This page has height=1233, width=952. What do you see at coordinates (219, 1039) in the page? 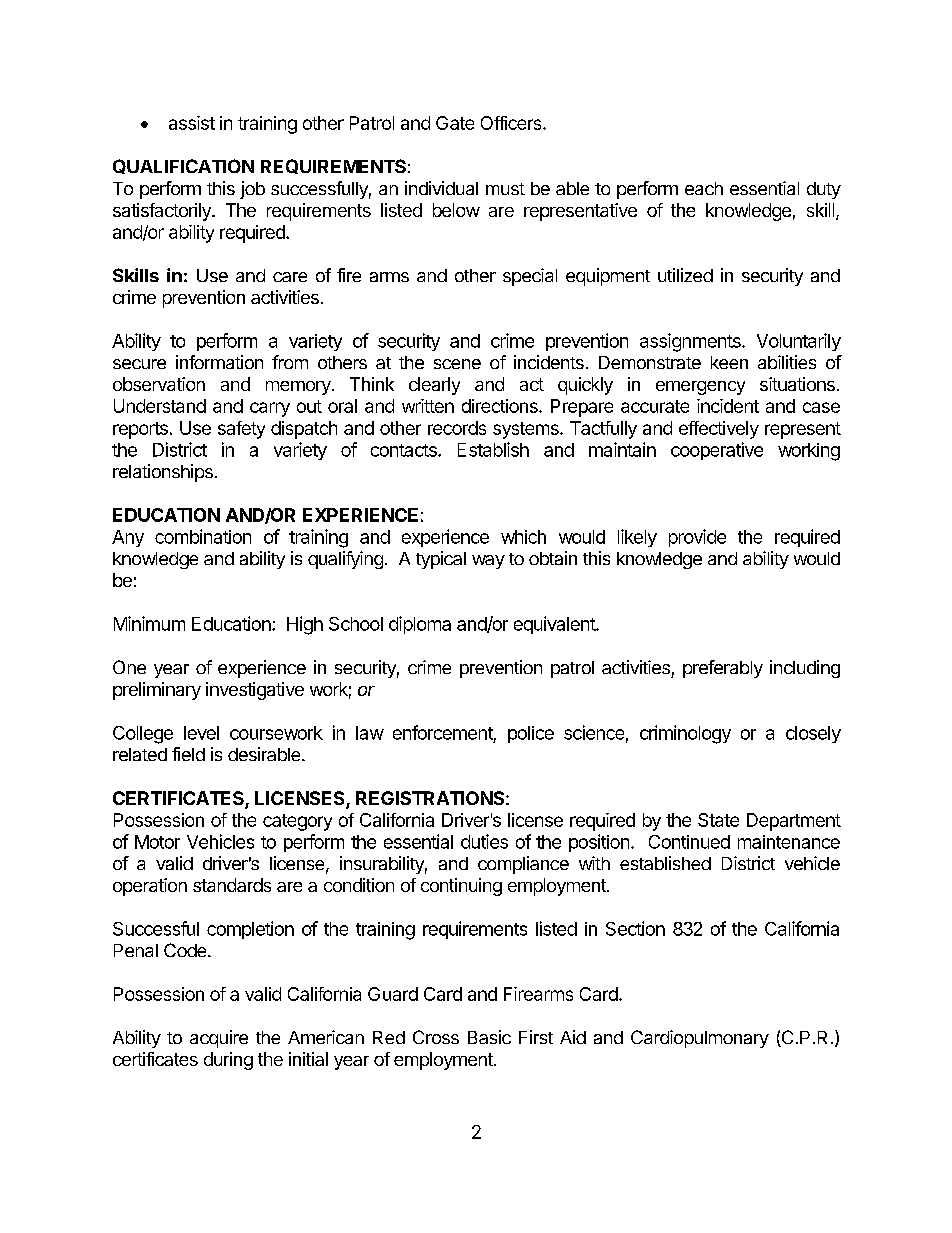
I see `acquire` at bounding box center [219, 1039].
